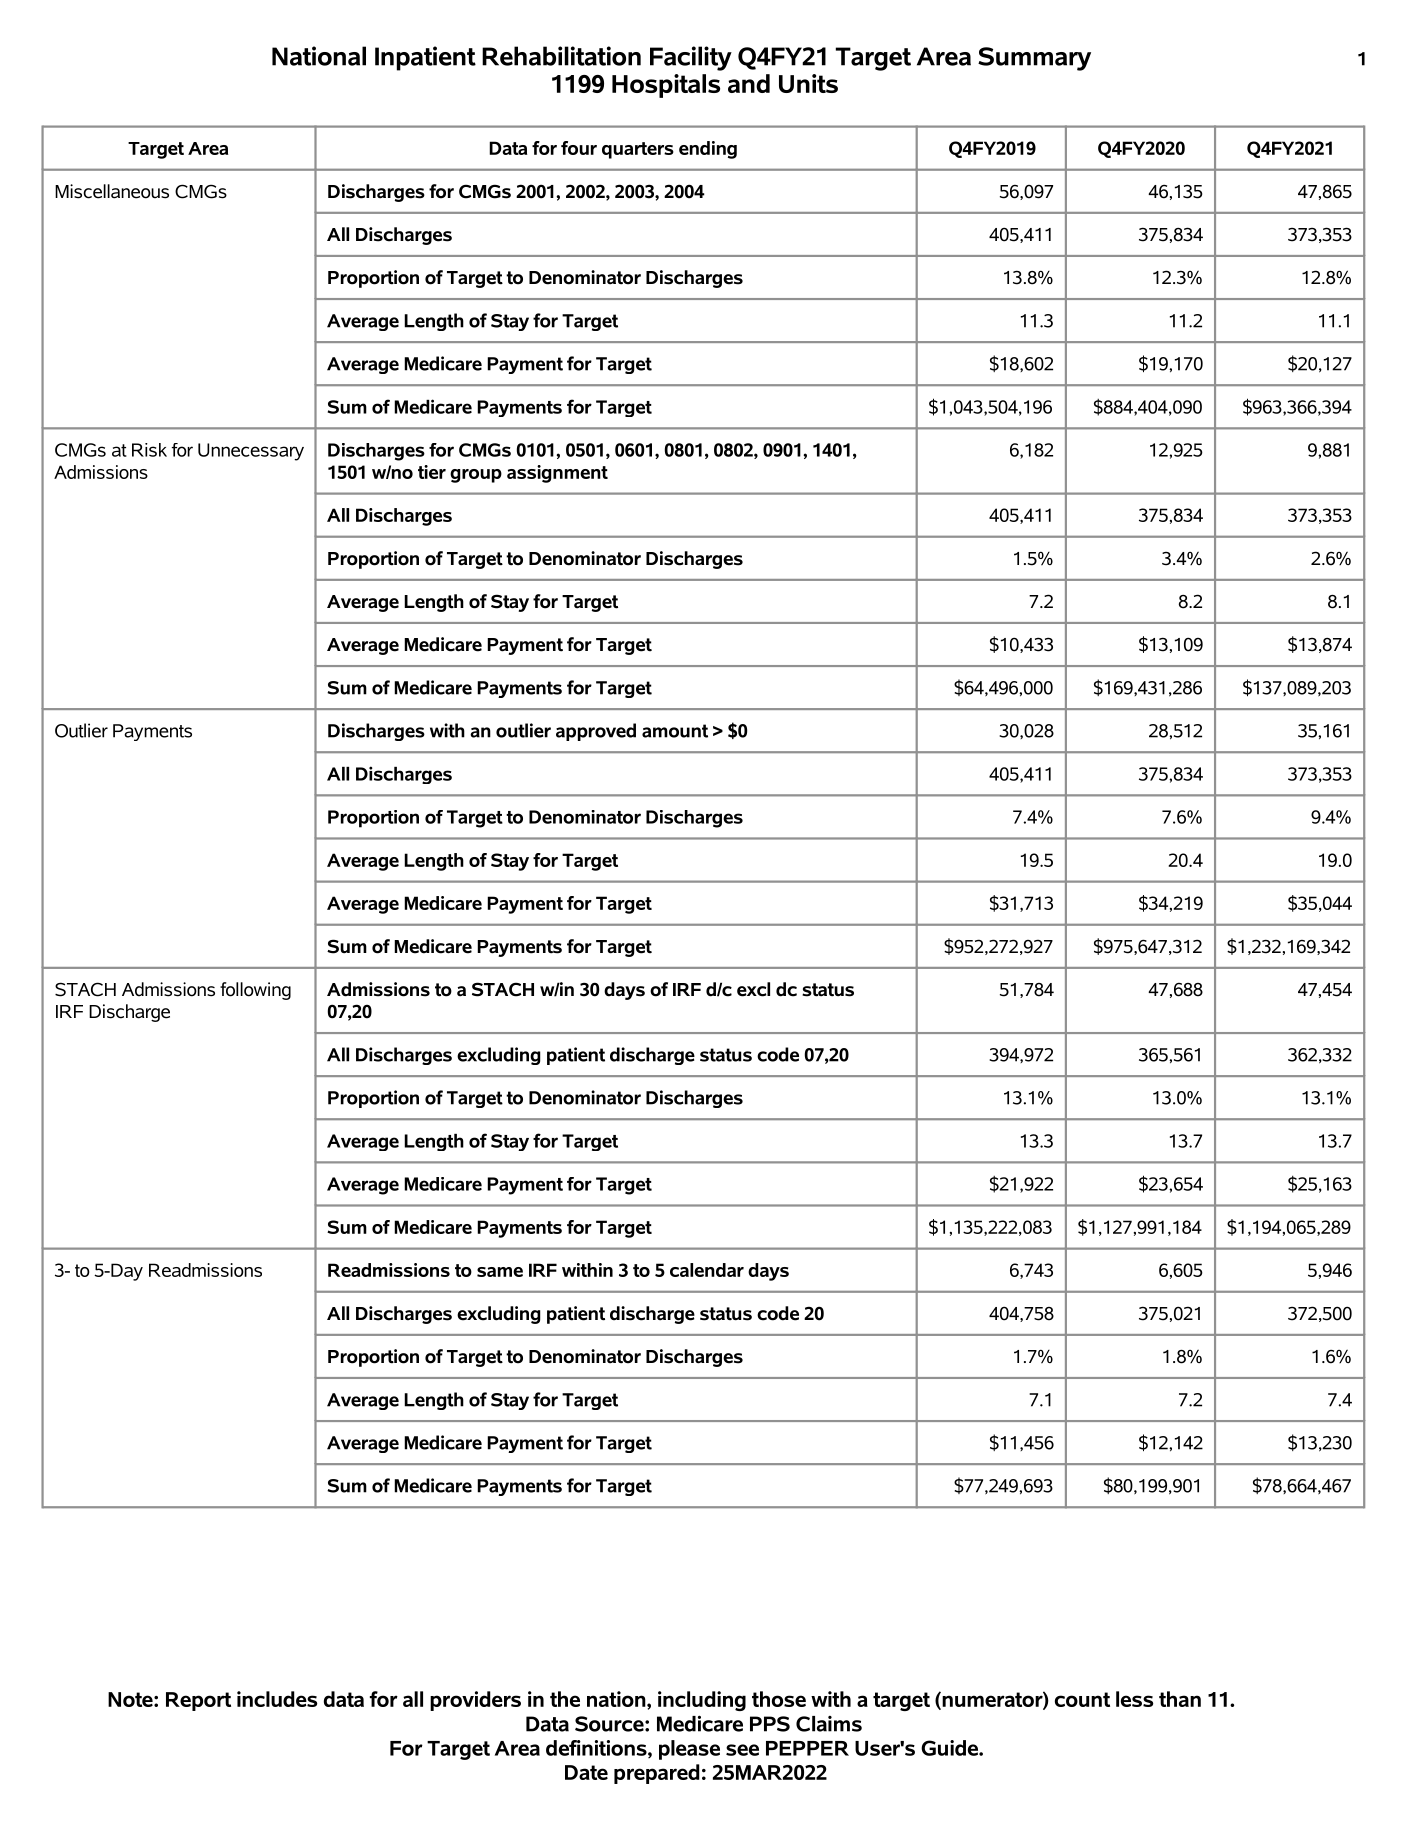 The width and height of the image is (1409, 1824). Describe the element at coordinates (689, 1750) in the image. I see `please` at that location.
